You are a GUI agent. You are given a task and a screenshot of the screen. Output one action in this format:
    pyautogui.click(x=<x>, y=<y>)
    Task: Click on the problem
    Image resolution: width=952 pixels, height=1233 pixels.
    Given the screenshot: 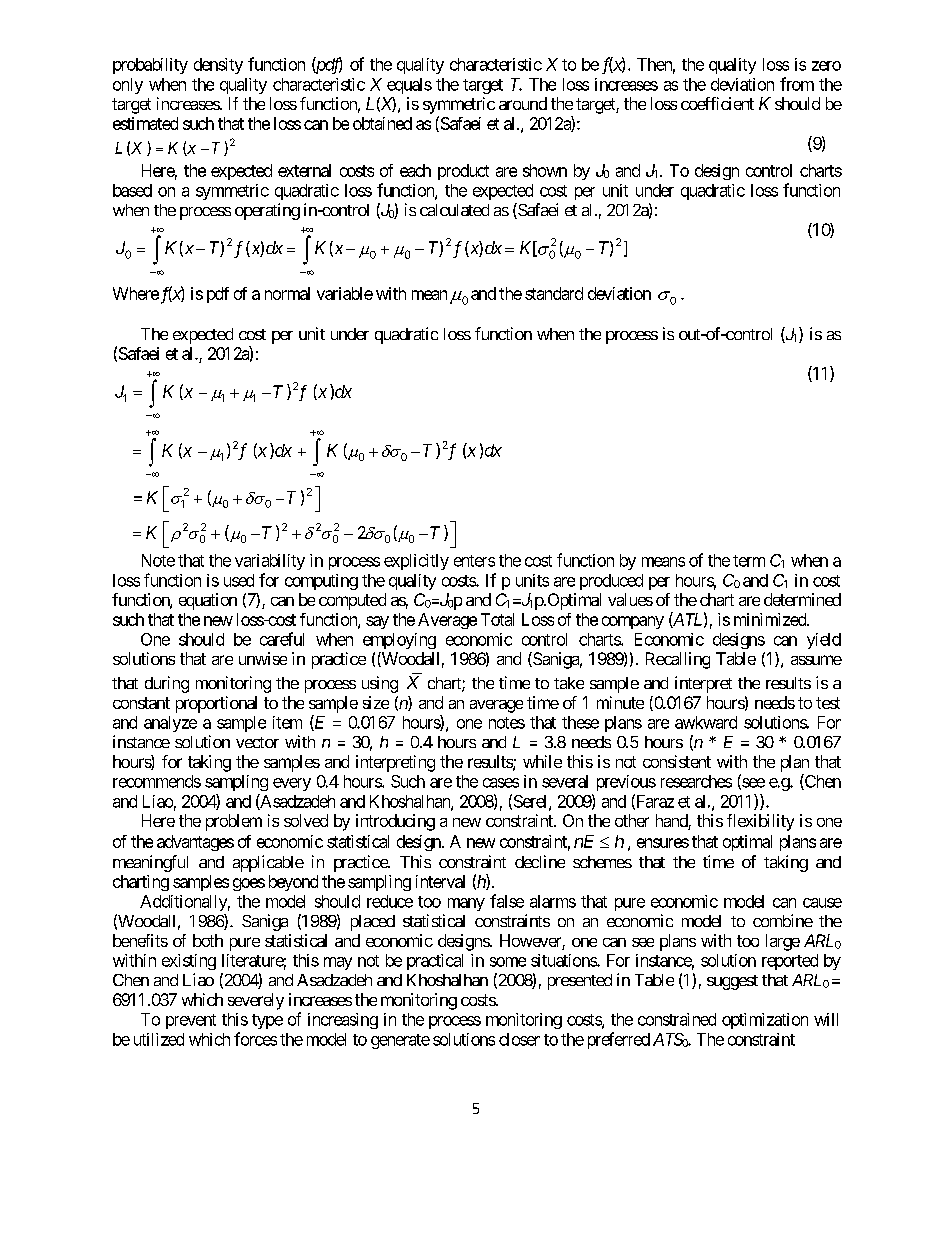 What is the action you would take?
    pyautogui.click(x=234, y=822)
